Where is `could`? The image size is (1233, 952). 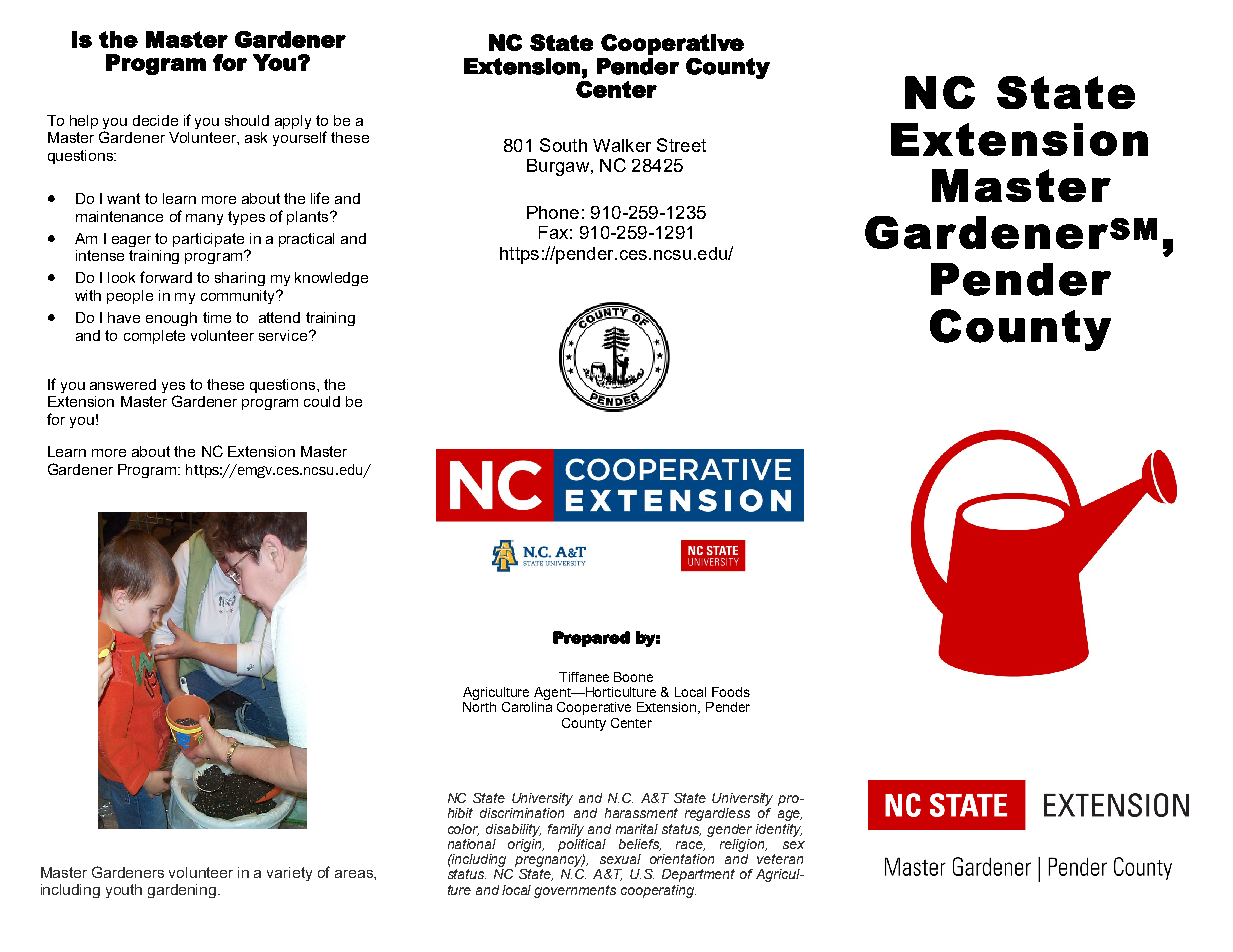 could is located at coordinates (322, 401).
